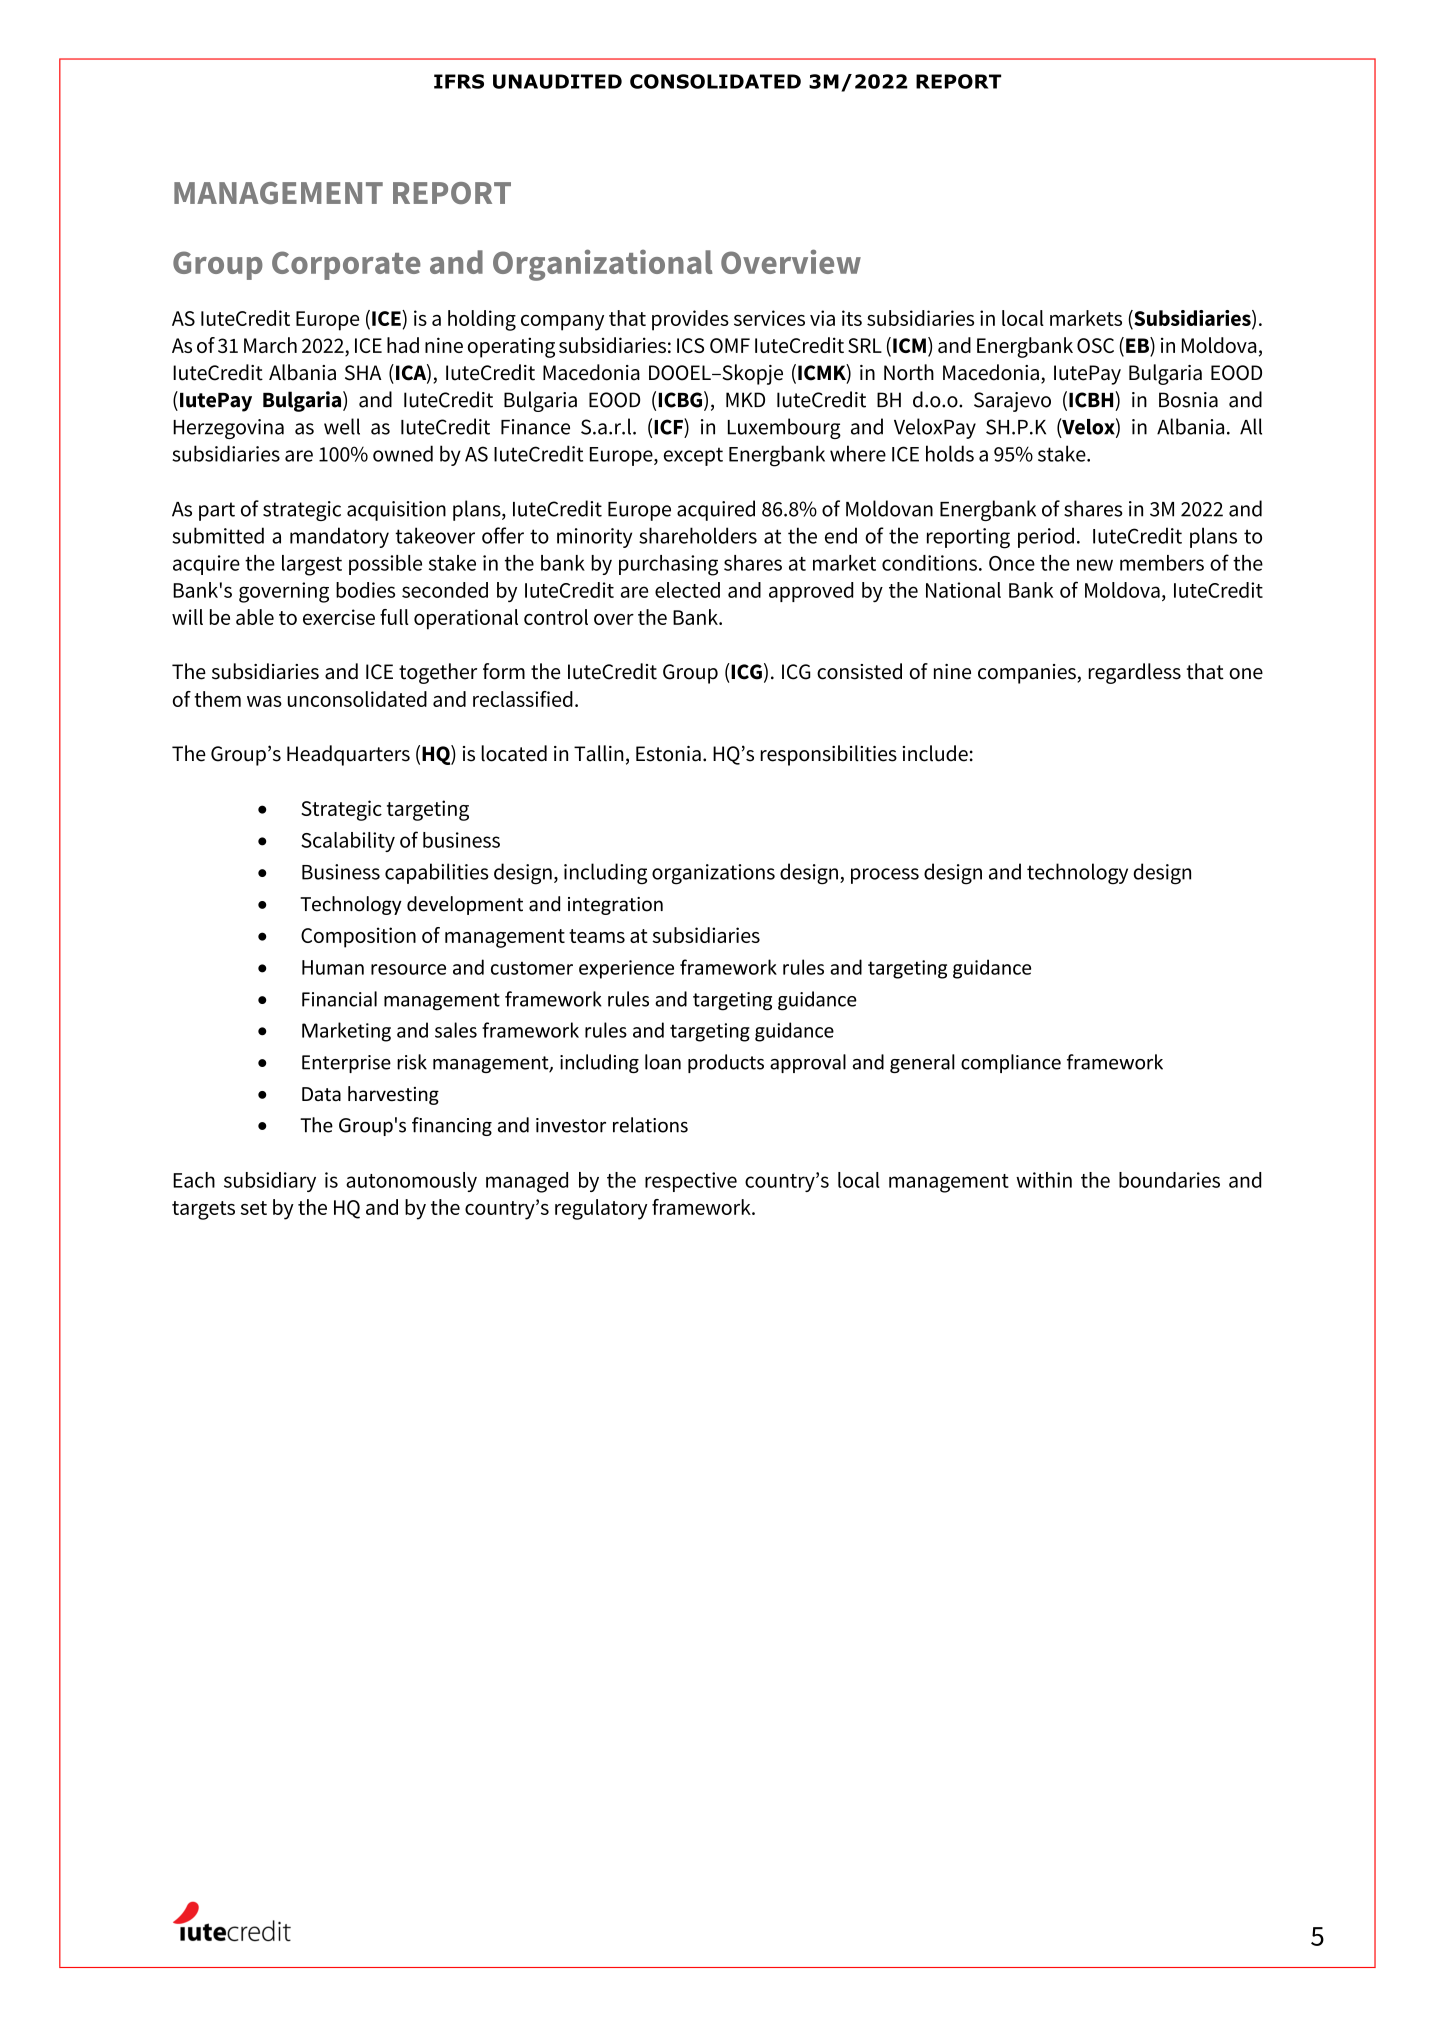 The width and height of the document is (1432, 2025). What do you see at coordinates (935, 753) in the document?
I see `include` at bounding box center [935, 753].
